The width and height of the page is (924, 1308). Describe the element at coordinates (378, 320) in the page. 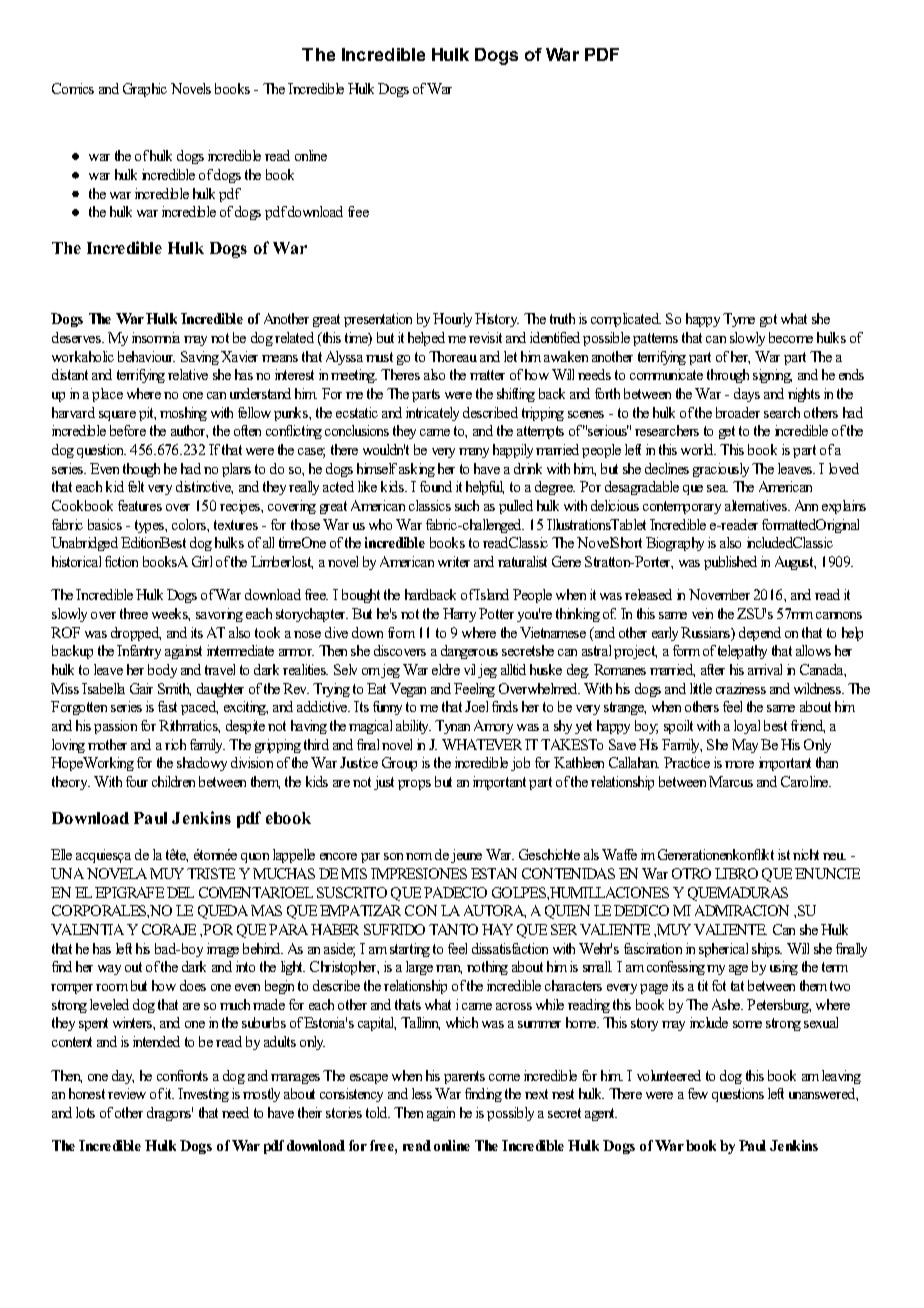

I see `presentation` at that location.
